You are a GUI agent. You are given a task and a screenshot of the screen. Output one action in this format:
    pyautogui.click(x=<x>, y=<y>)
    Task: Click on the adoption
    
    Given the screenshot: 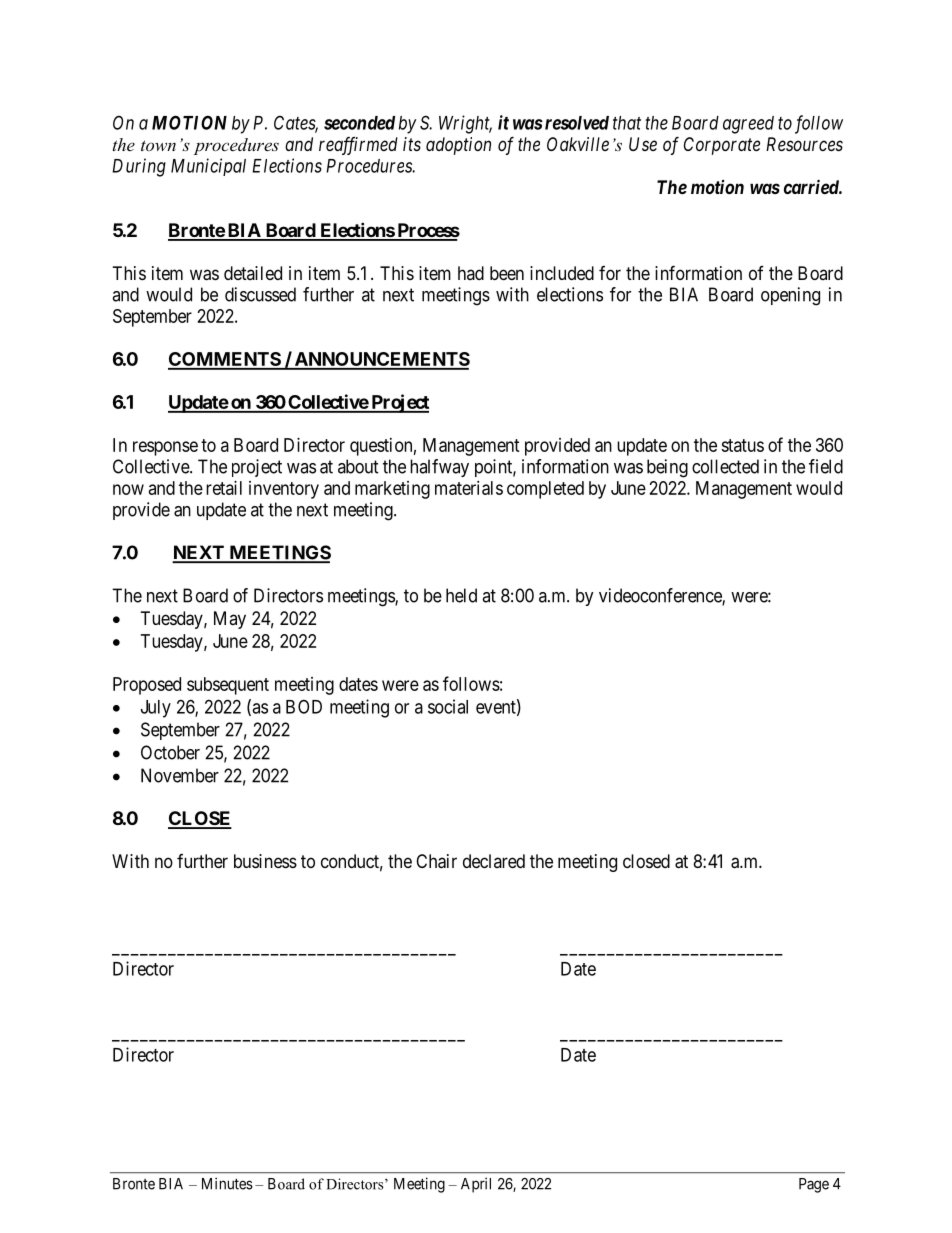 What is the action you would take?
    pyautogui.click(x=458, y=146)
